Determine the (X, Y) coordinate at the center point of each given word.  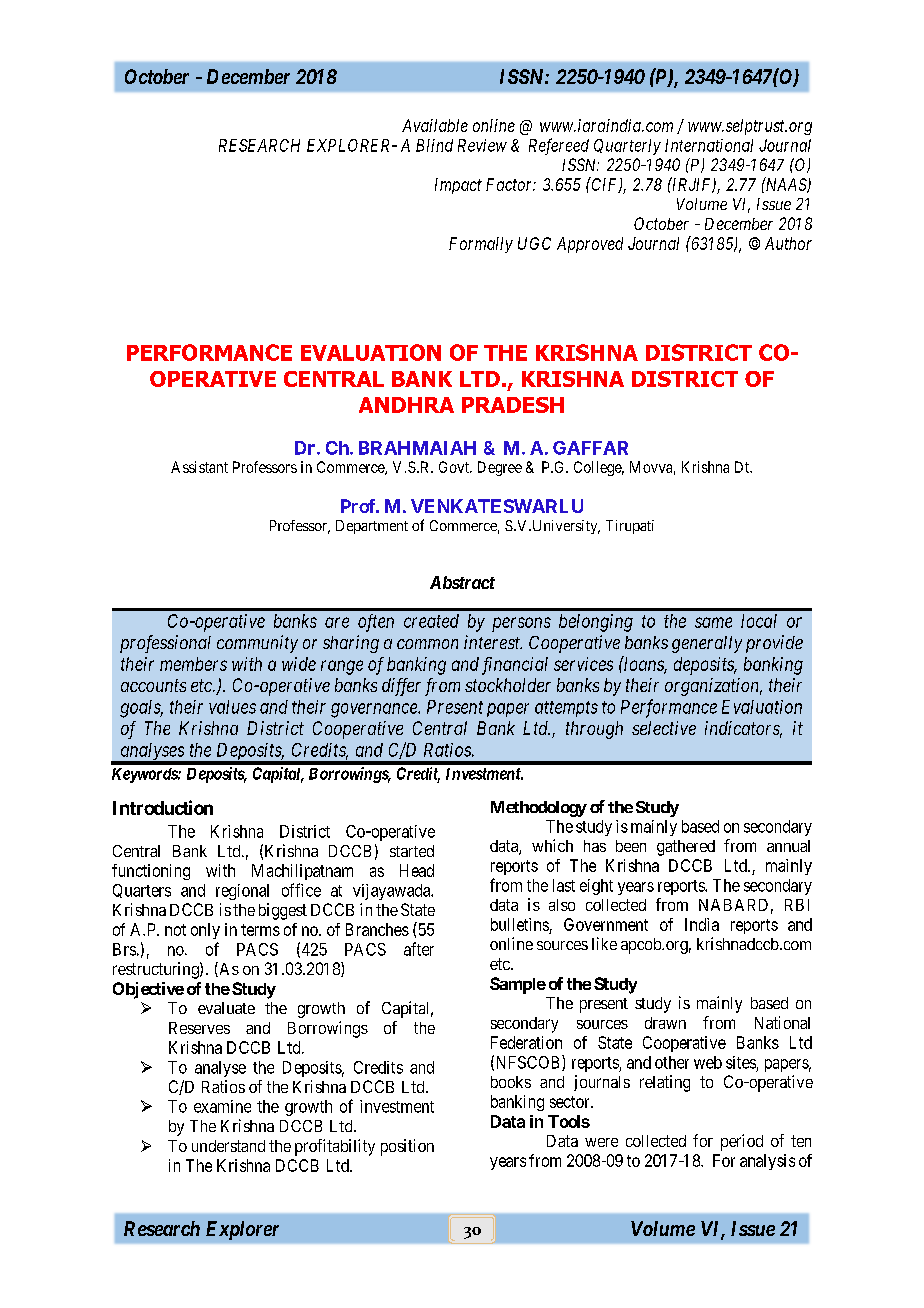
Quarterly (627, 147)
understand (228, 1146)
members (193, 664)
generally (707, 644)
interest (493, 642)
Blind (434, 145)
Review (482, 145)
